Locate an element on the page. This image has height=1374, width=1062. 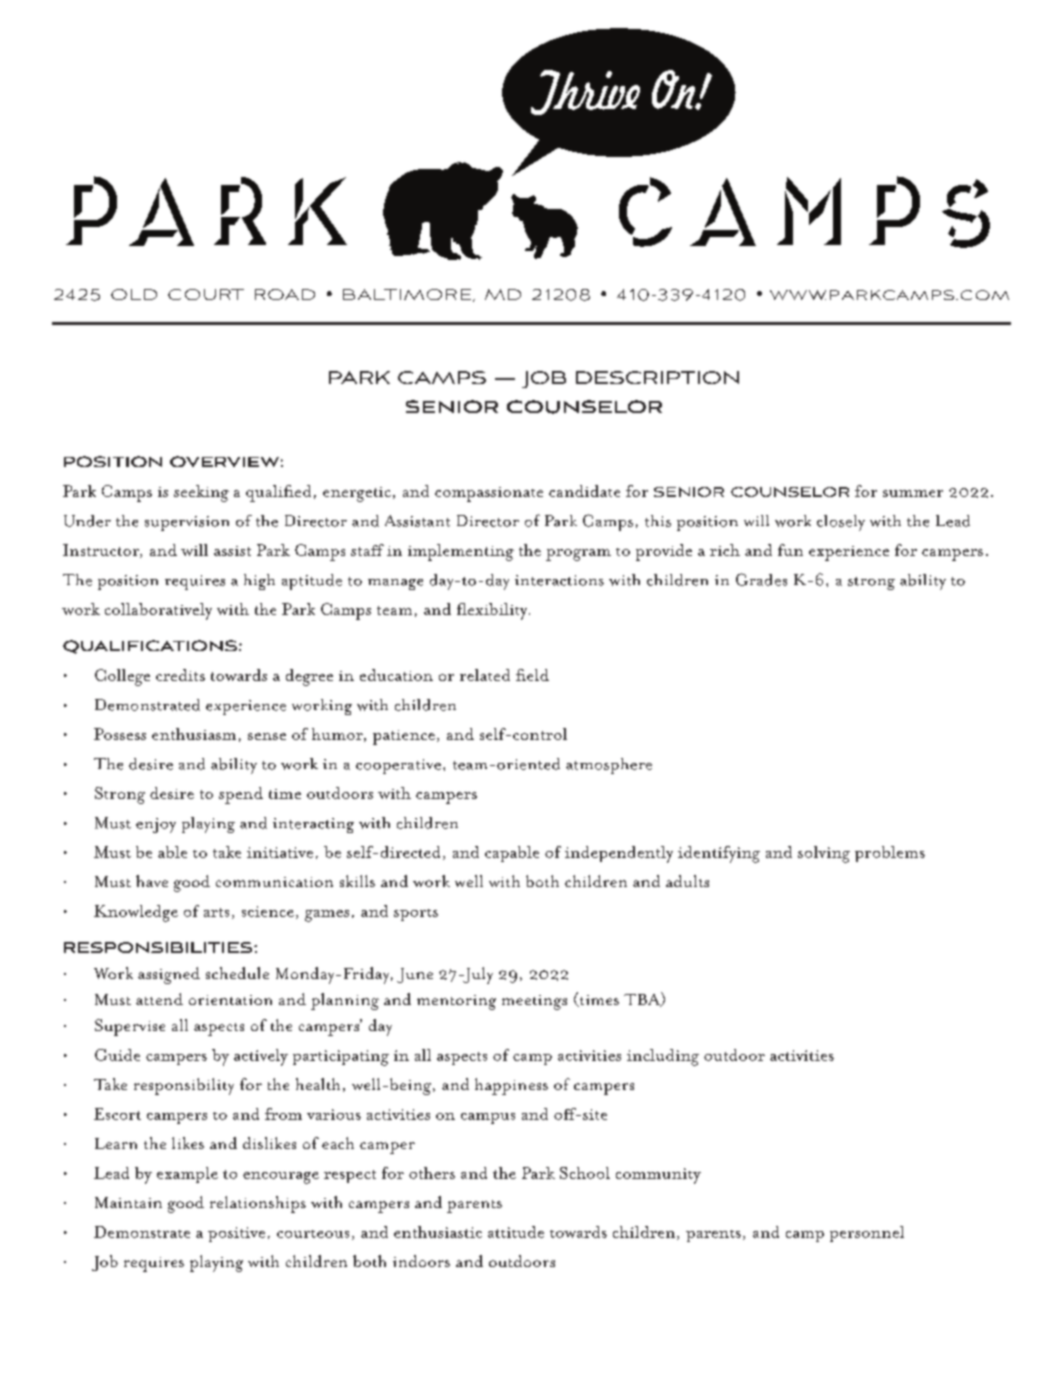
BALTIMORE is located at coordinates (408, 295).
